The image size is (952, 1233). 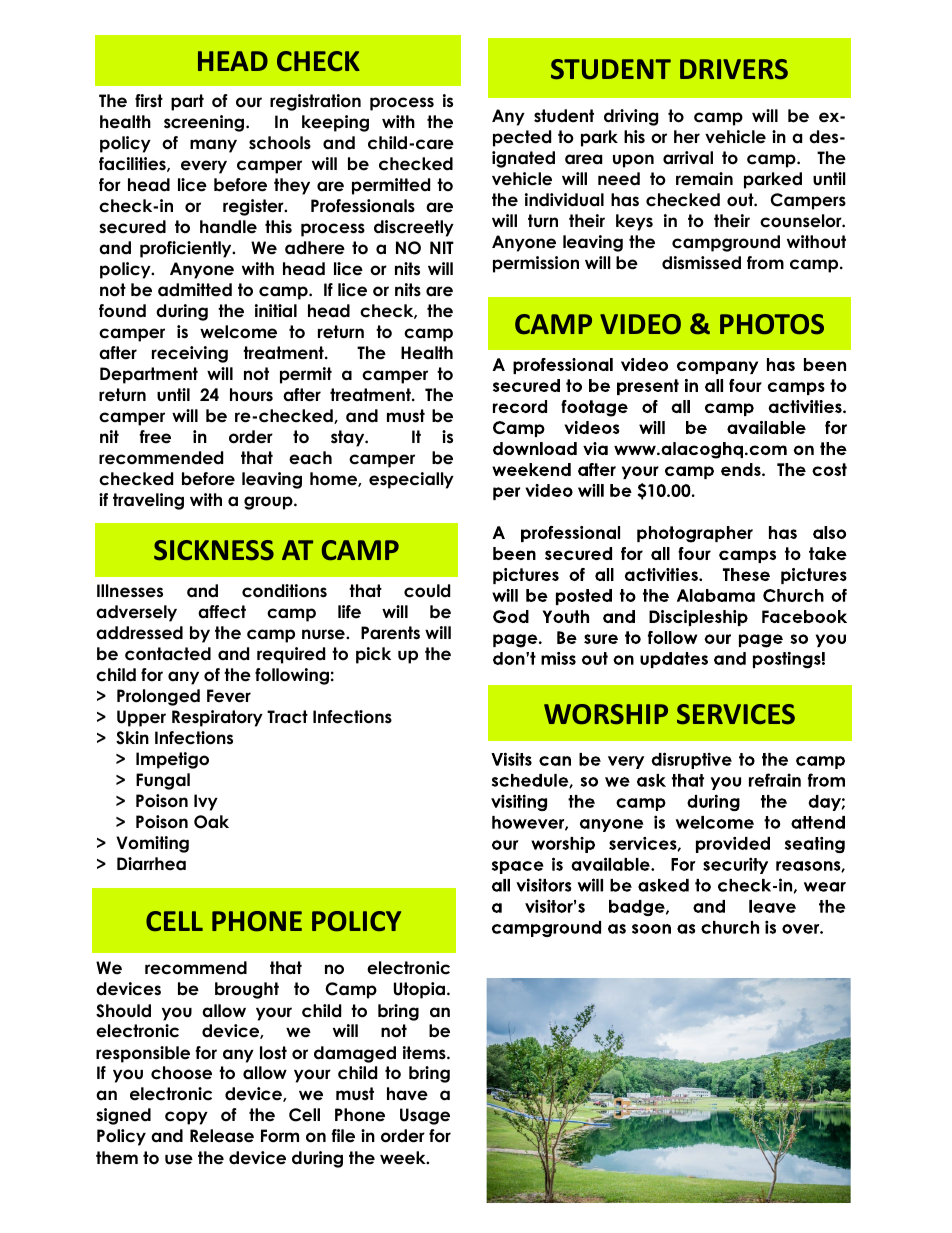 What do you see at coordinates (736, 714) in the screenshot?
I see `SERVICES` at bounding box center [736, 714].
